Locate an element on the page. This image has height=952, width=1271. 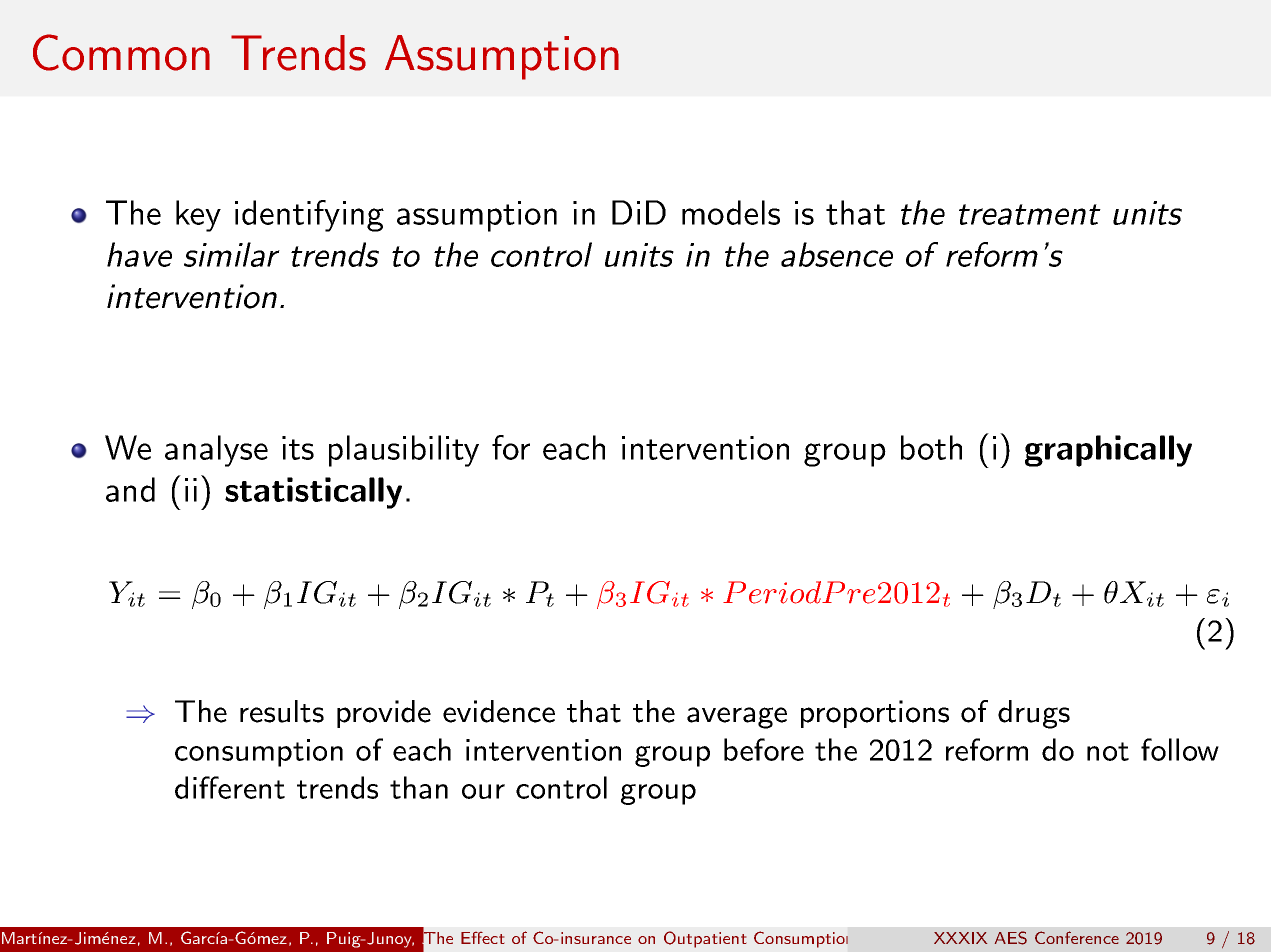
both is located at coordinates (931, 447).
